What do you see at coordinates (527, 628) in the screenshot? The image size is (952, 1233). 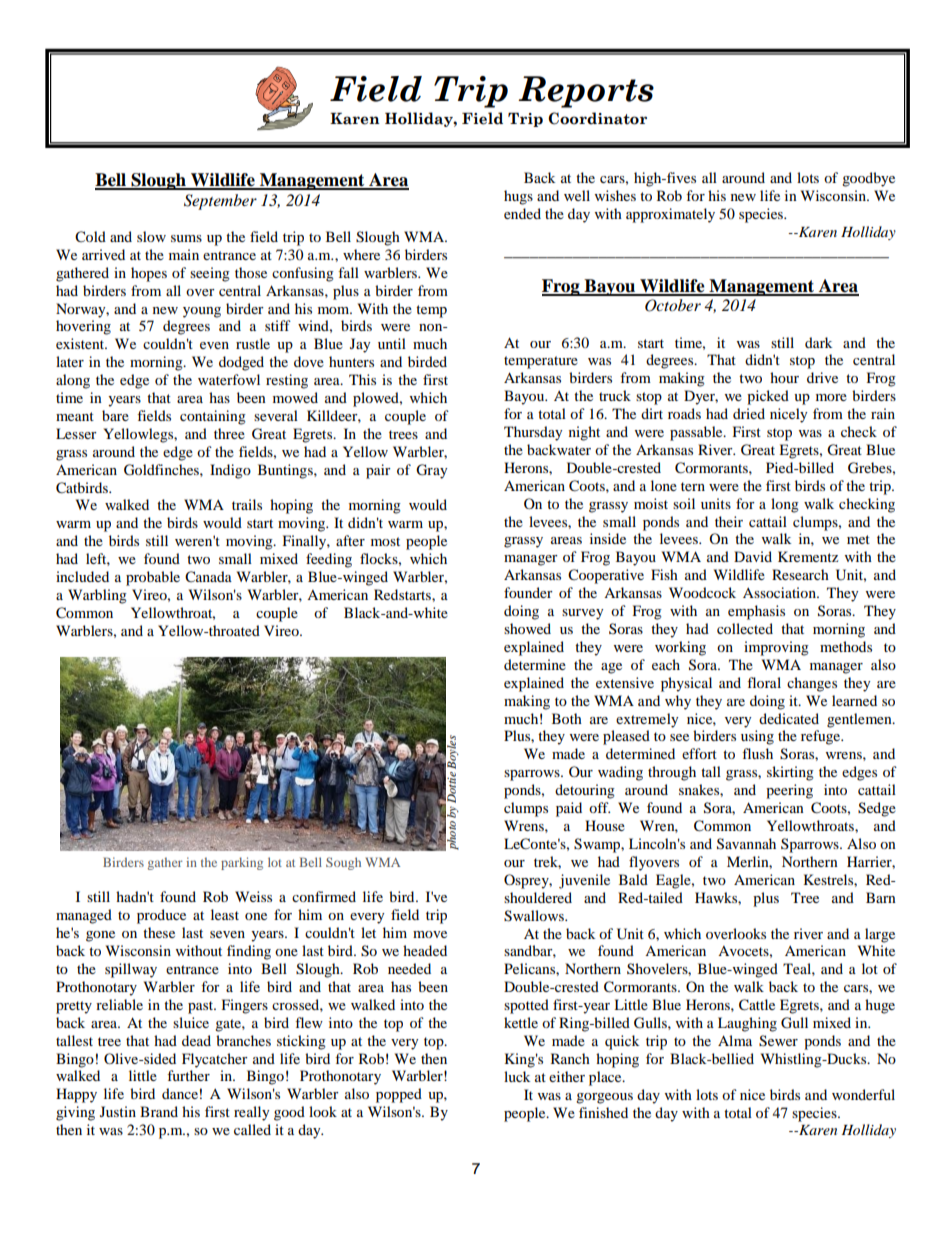 I see `showed` at bounding box center [527, 628].
